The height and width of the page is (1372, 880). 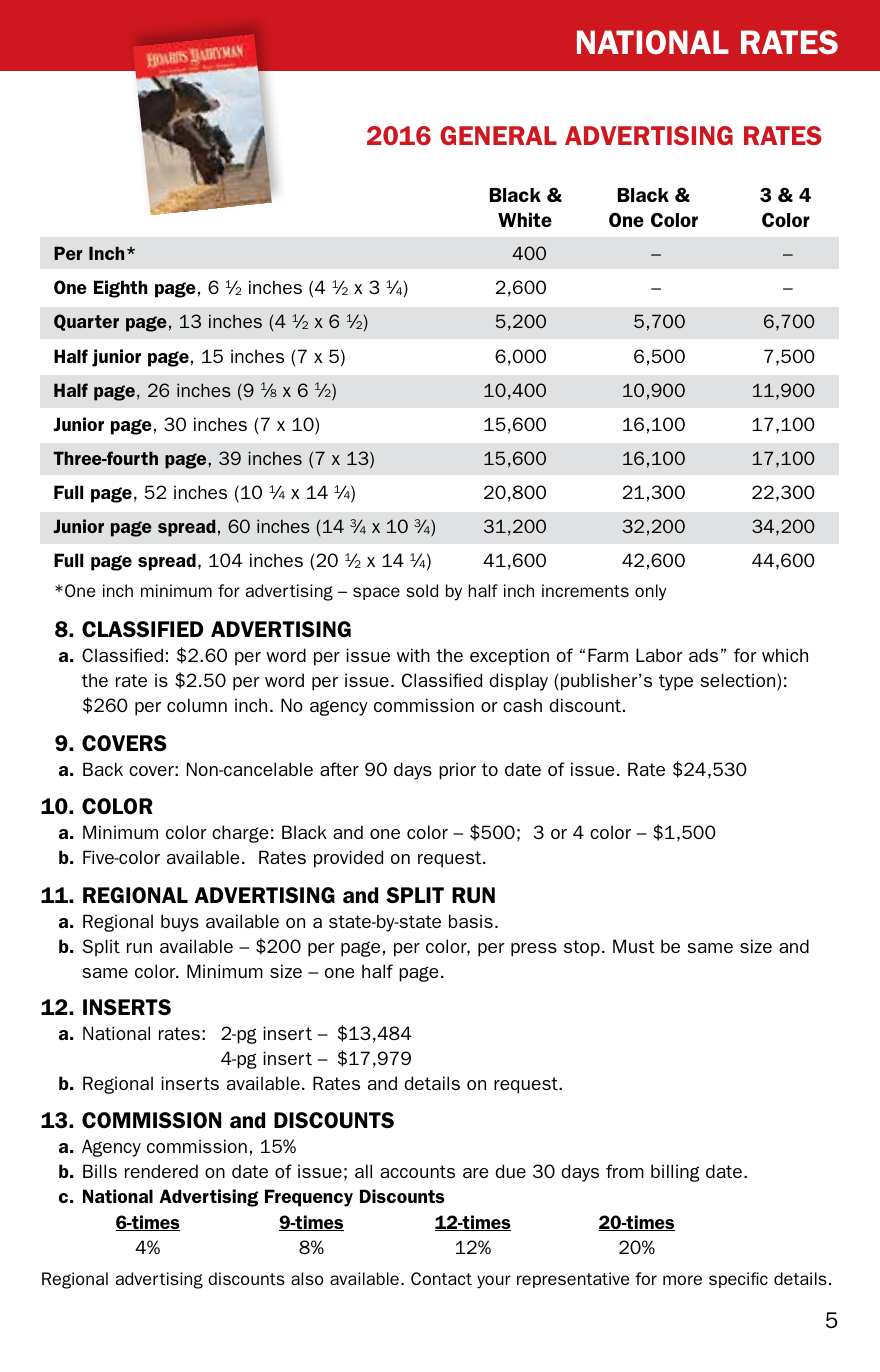 What do you see at coordinates (676, 682) in the page?
I see `type` at bounding box center [676, 682].
